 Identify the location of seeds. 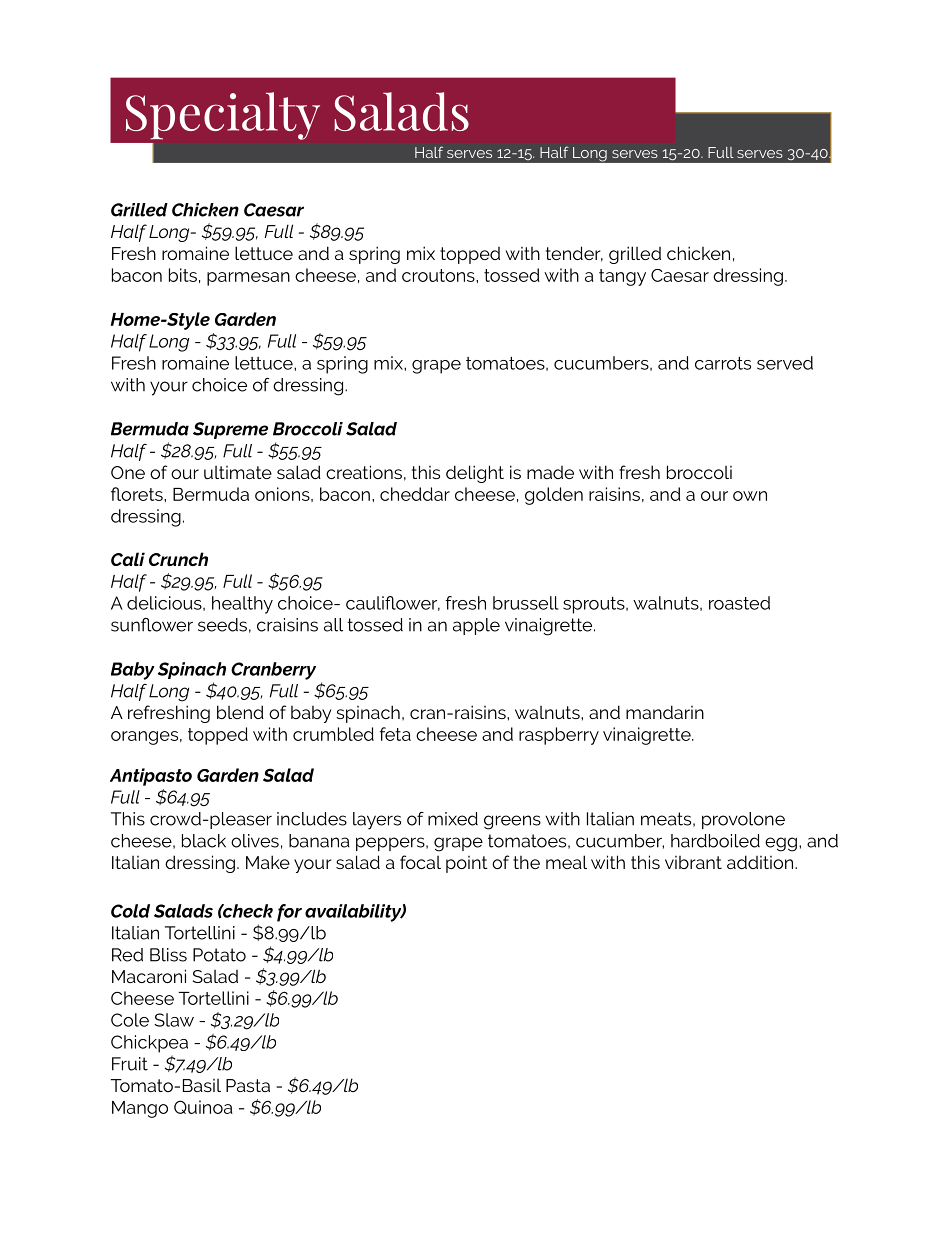
(222, 625).
